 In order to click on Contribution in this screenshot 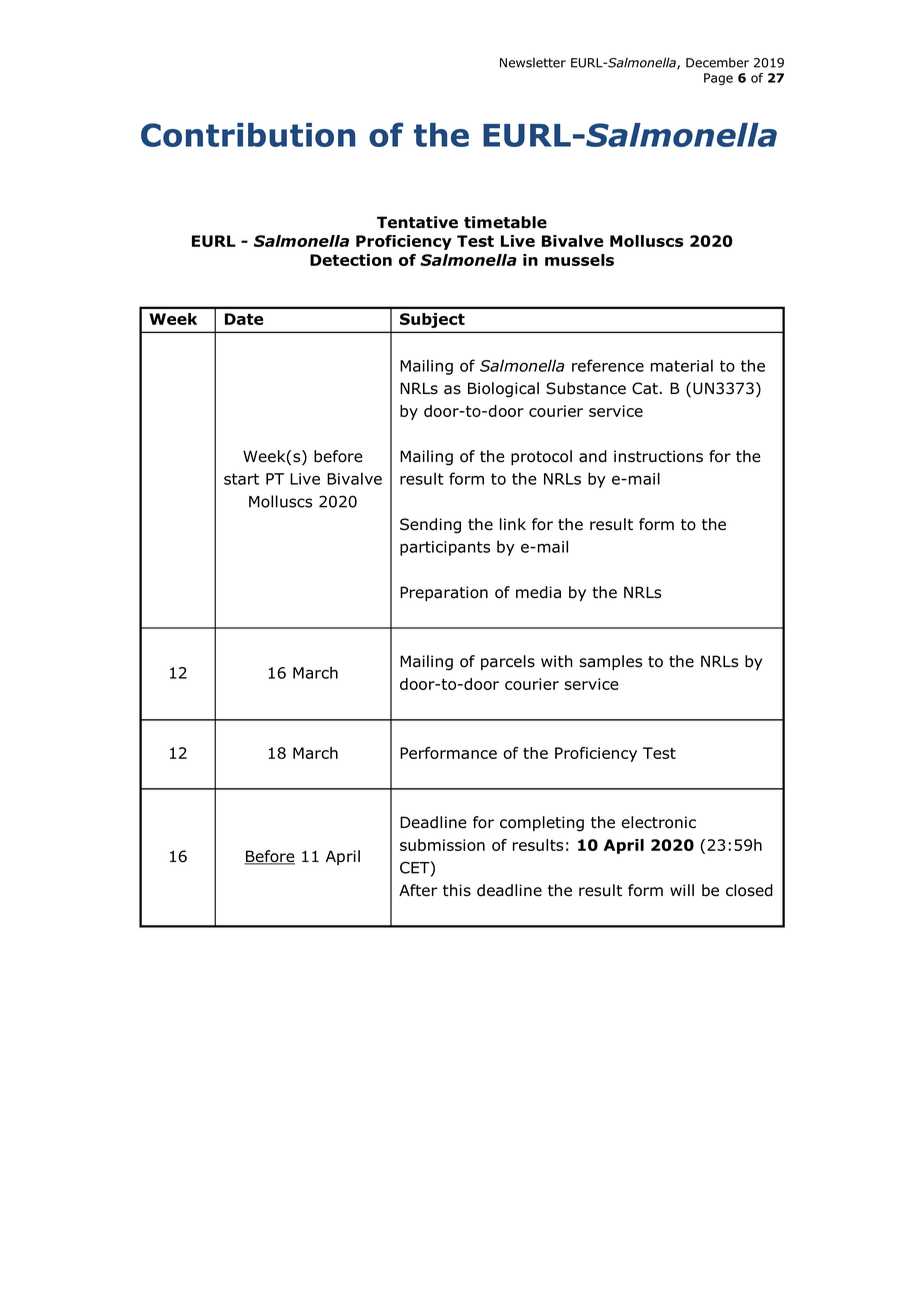, I will do `click(248, 135)`.
